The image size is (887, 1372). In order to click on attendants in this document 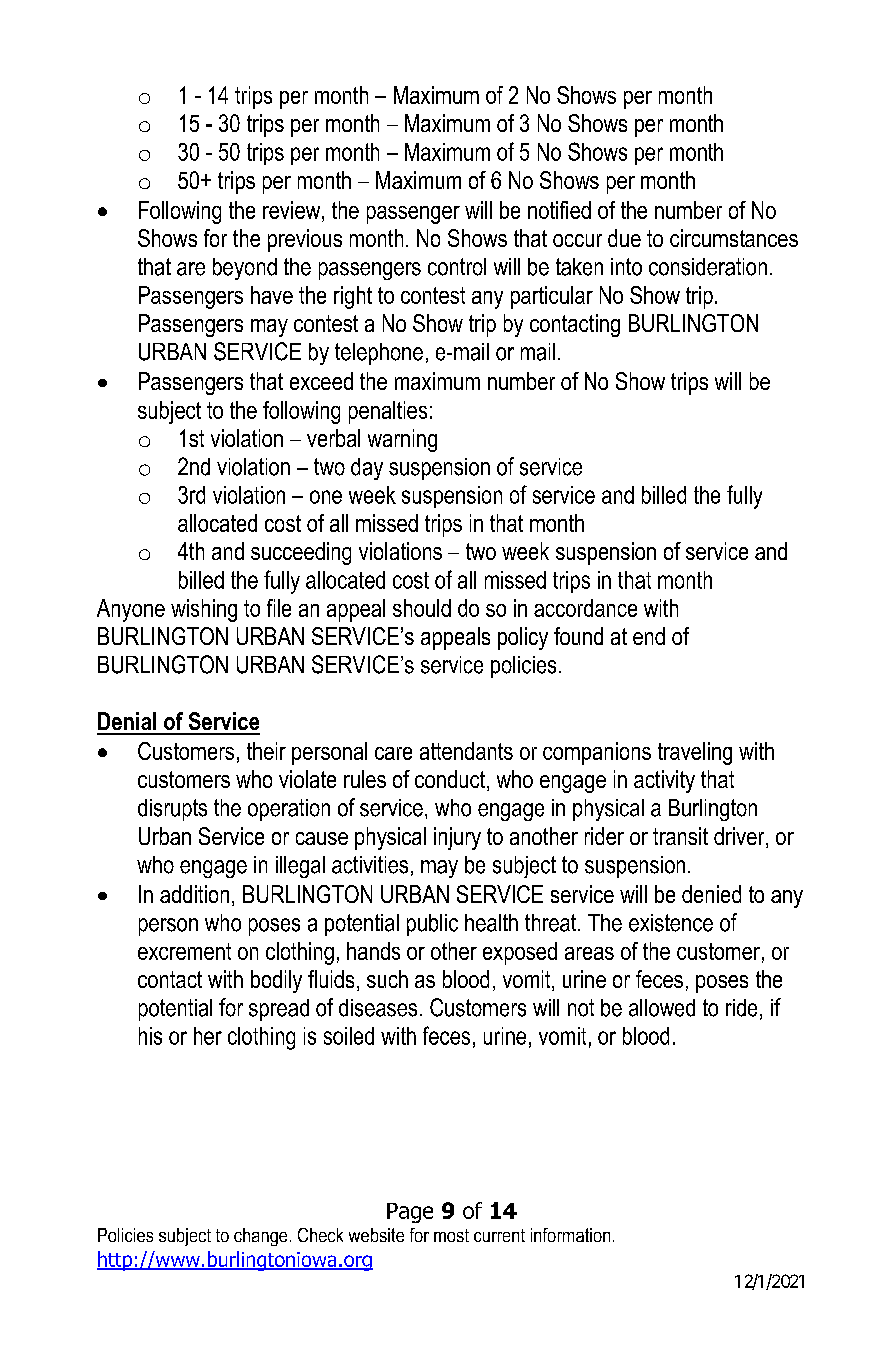, I will do `click(466, 751)`.
